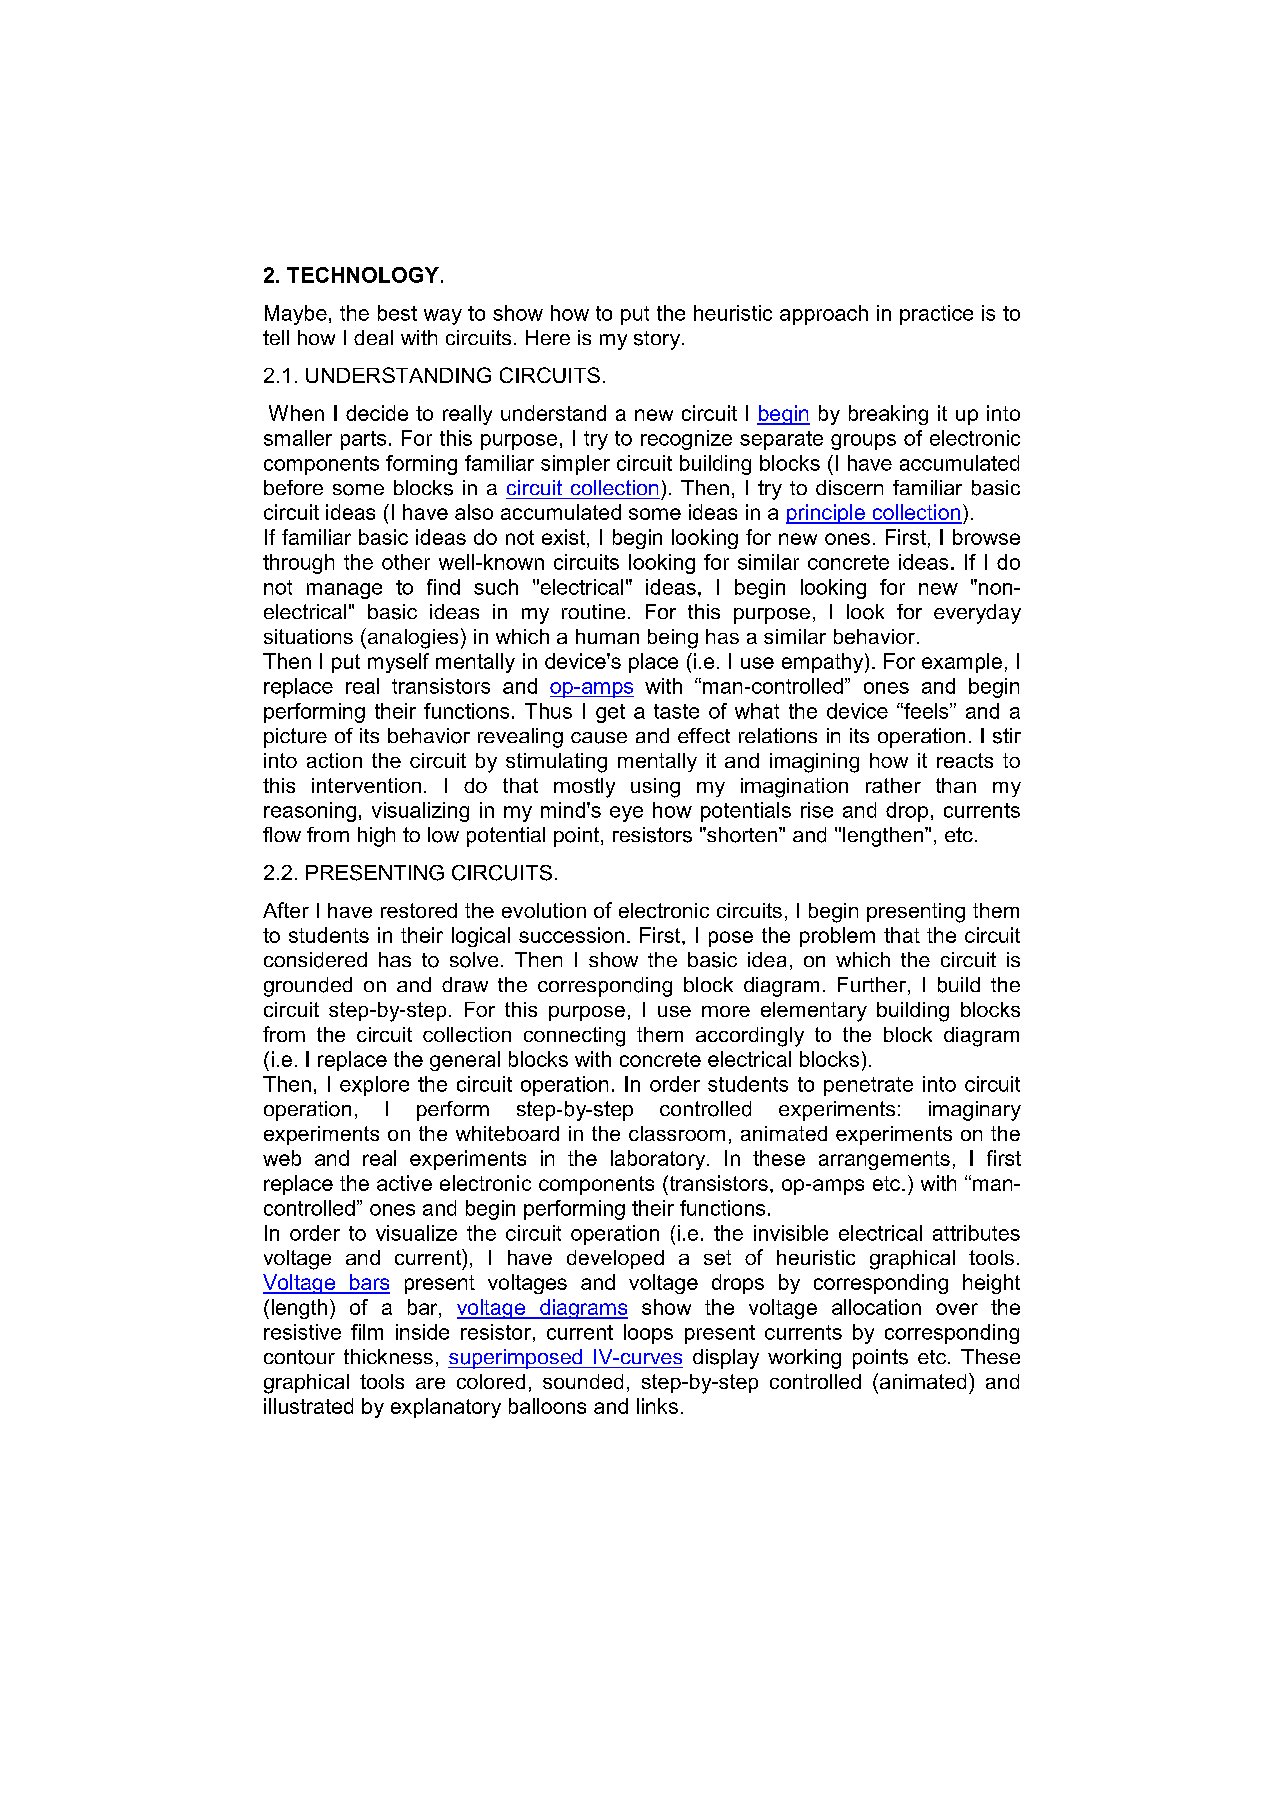  Describe the element at coordinates (397, 313) in the screenshot. I see `best` at that location.
